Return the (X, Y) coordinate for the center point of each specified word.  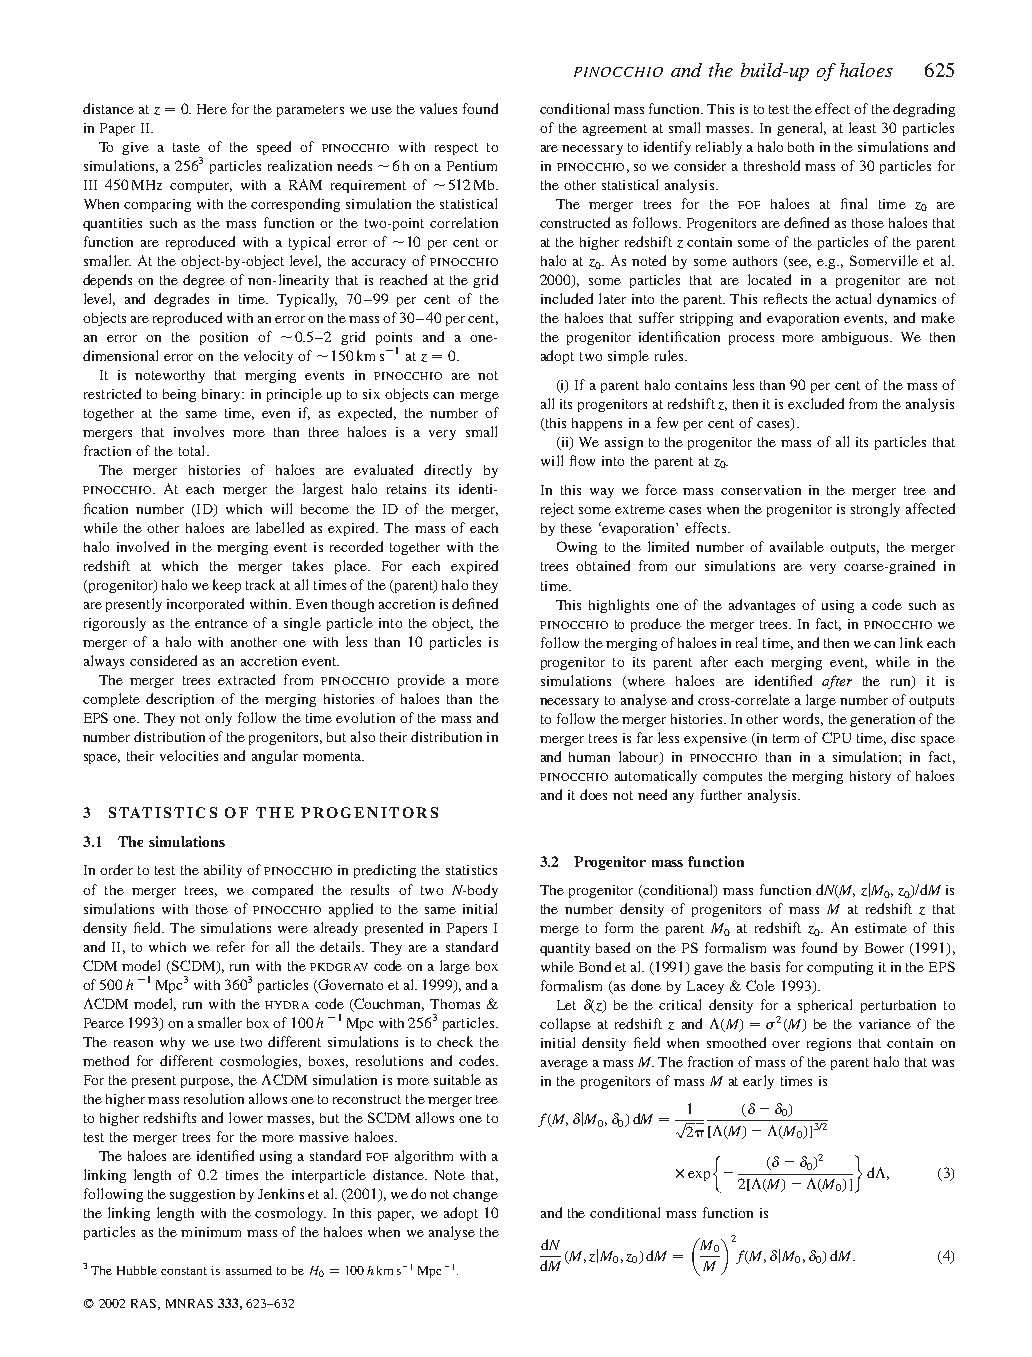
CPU (836, 737)
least (862, 127)
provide (421, 681)
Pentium (472, 166)
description (180, 700)
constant (184, 1271)
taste (186, 147)
